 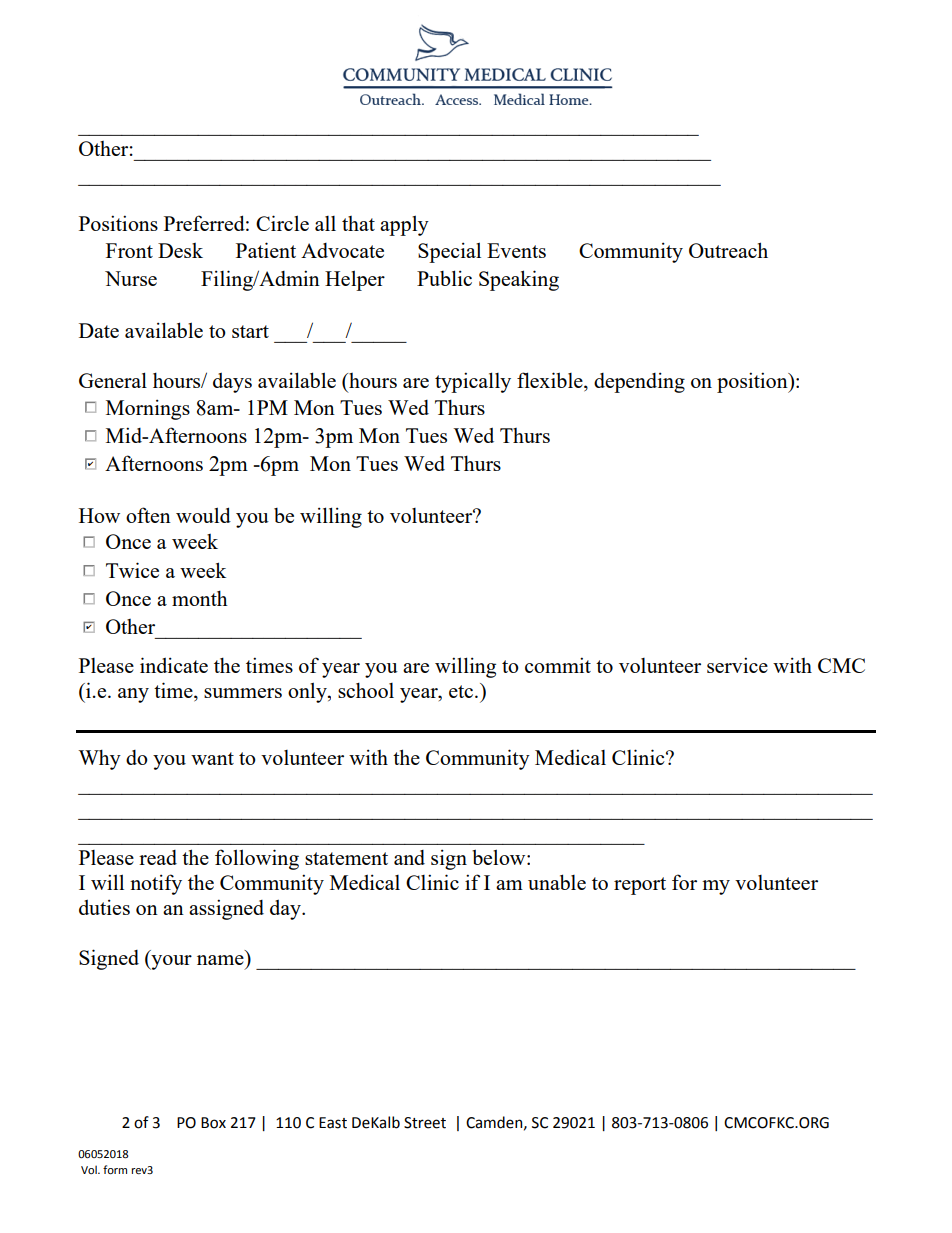 What do you see at coordinates (170, 962) in the image?
I see `your` at bounding box center [170, 962].
